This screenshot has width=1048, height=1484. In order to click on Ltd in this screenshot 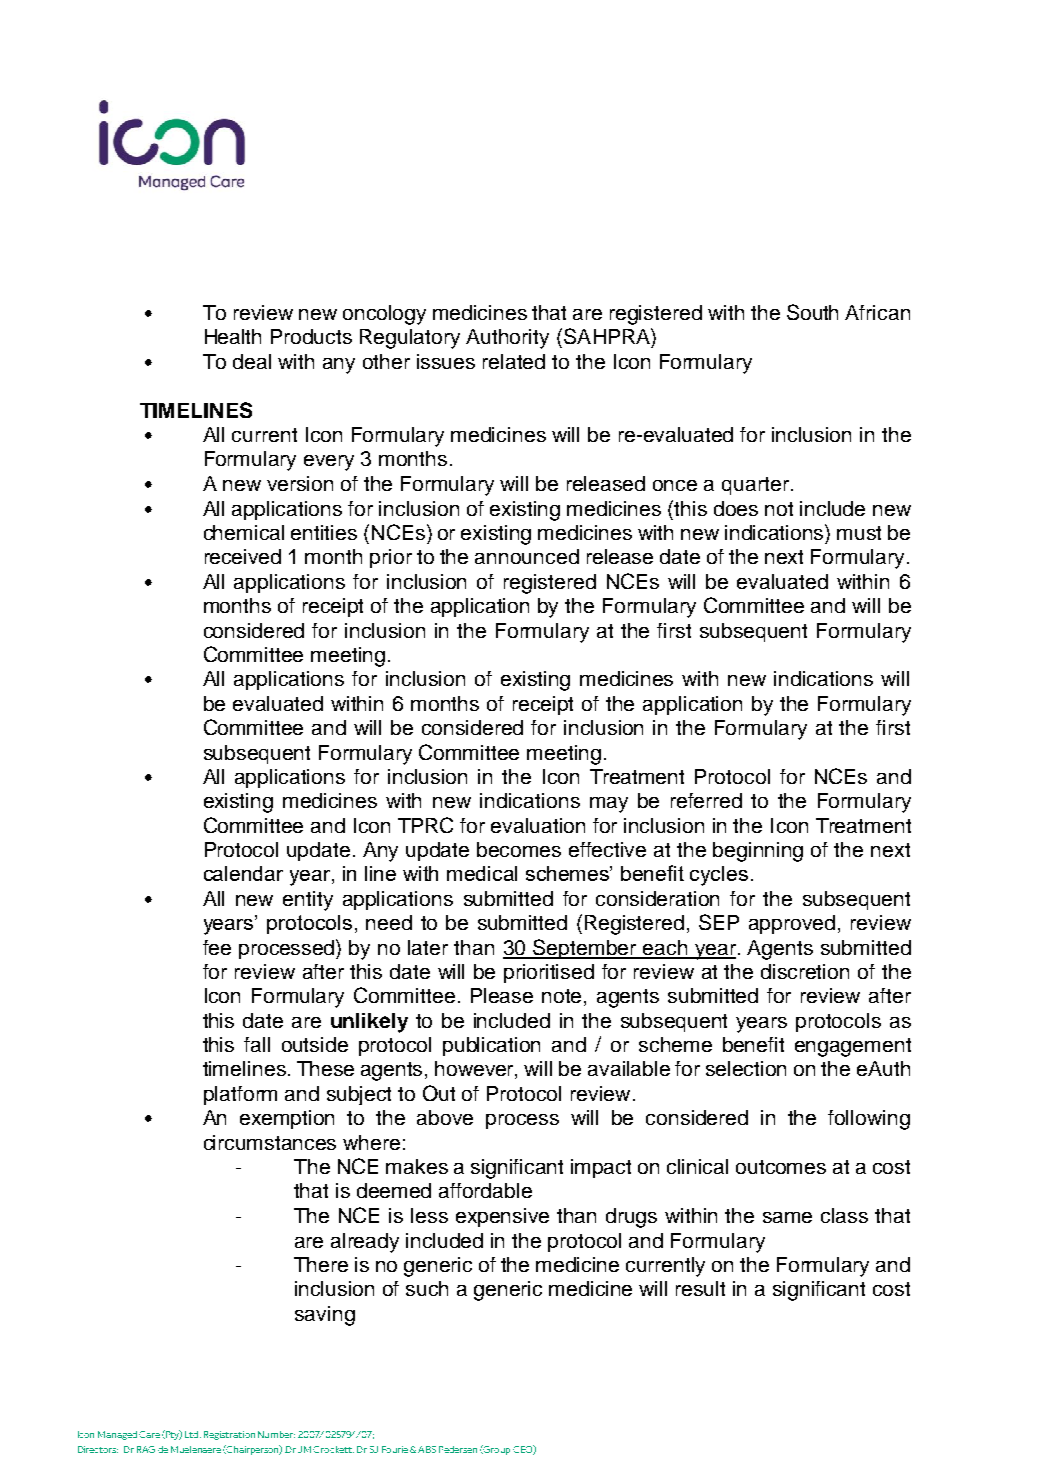, I will do `click(193, 1434)`.
